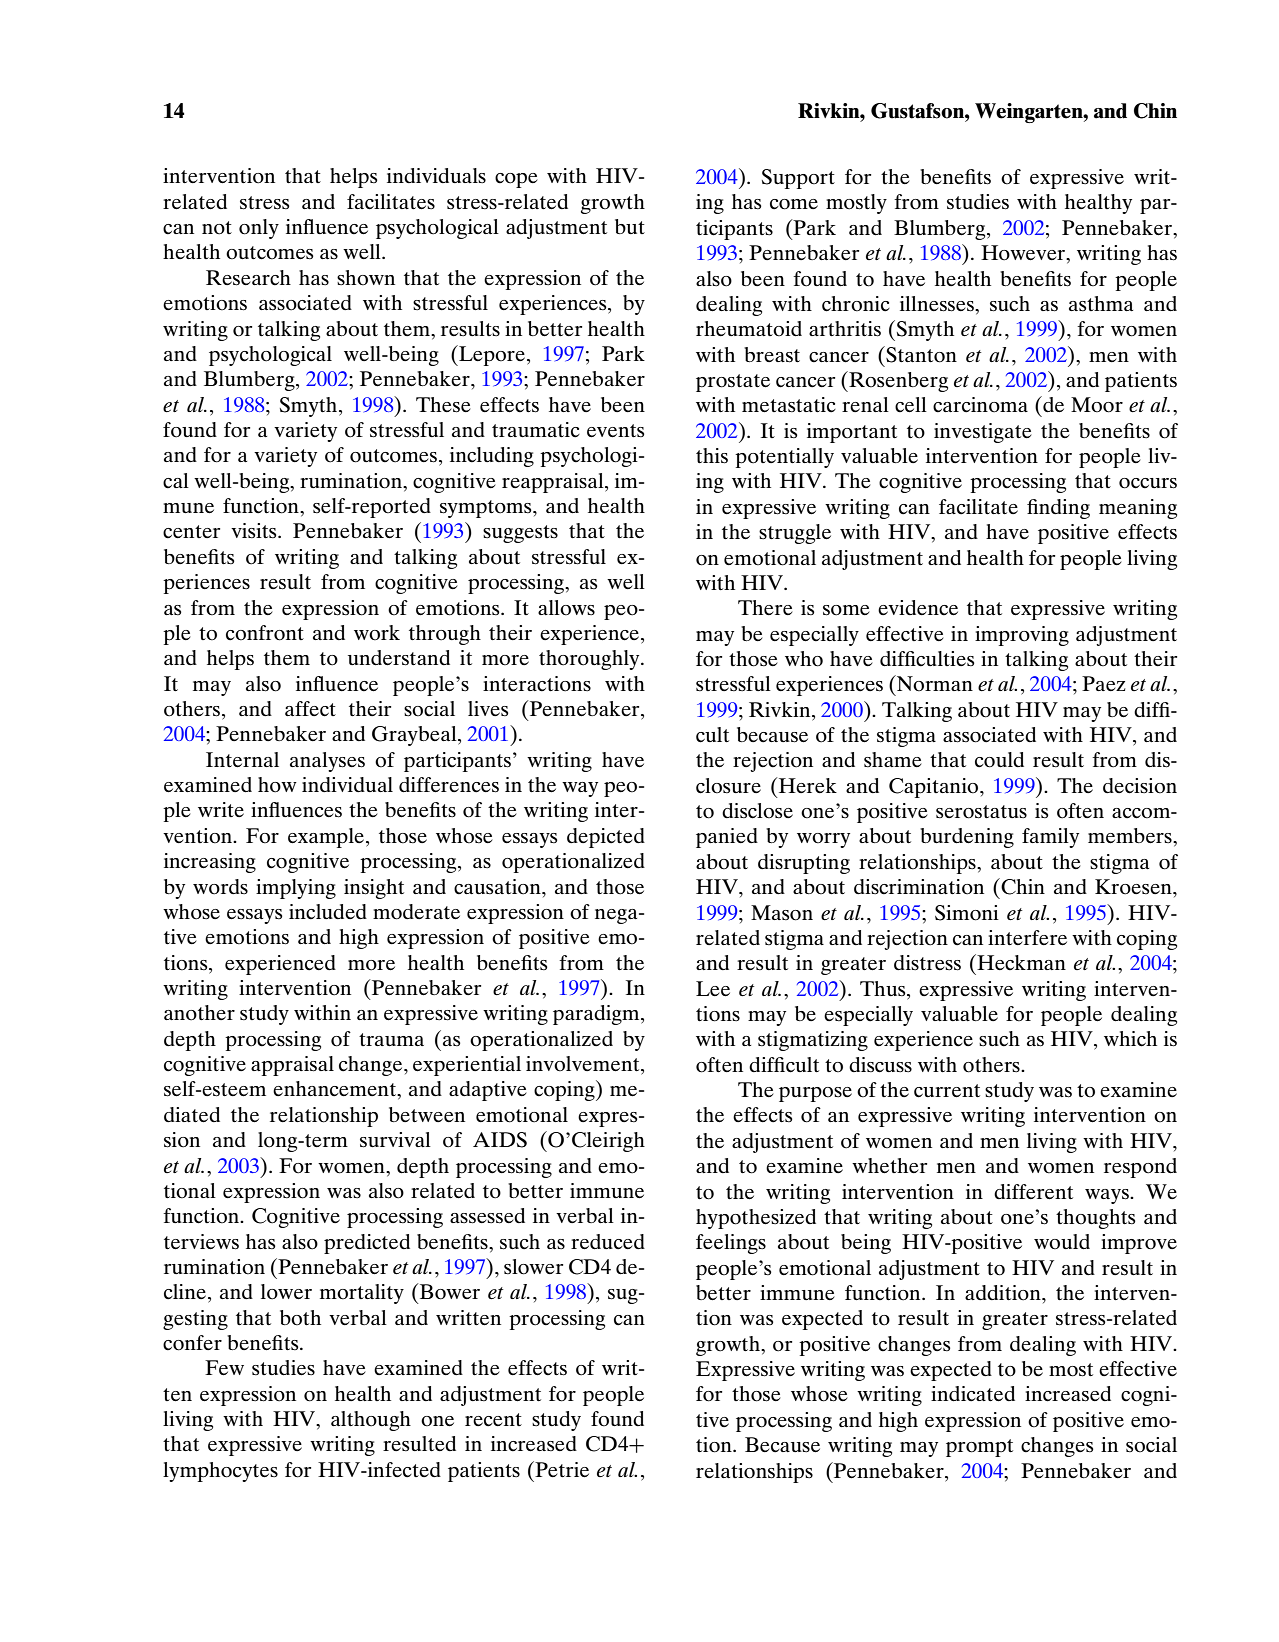 This screenshot has width=1279, height=1642. What do you see at coordinates (590, 660) in the screenshot?
I see `thoroughly` at bounding box center [590, 660].
